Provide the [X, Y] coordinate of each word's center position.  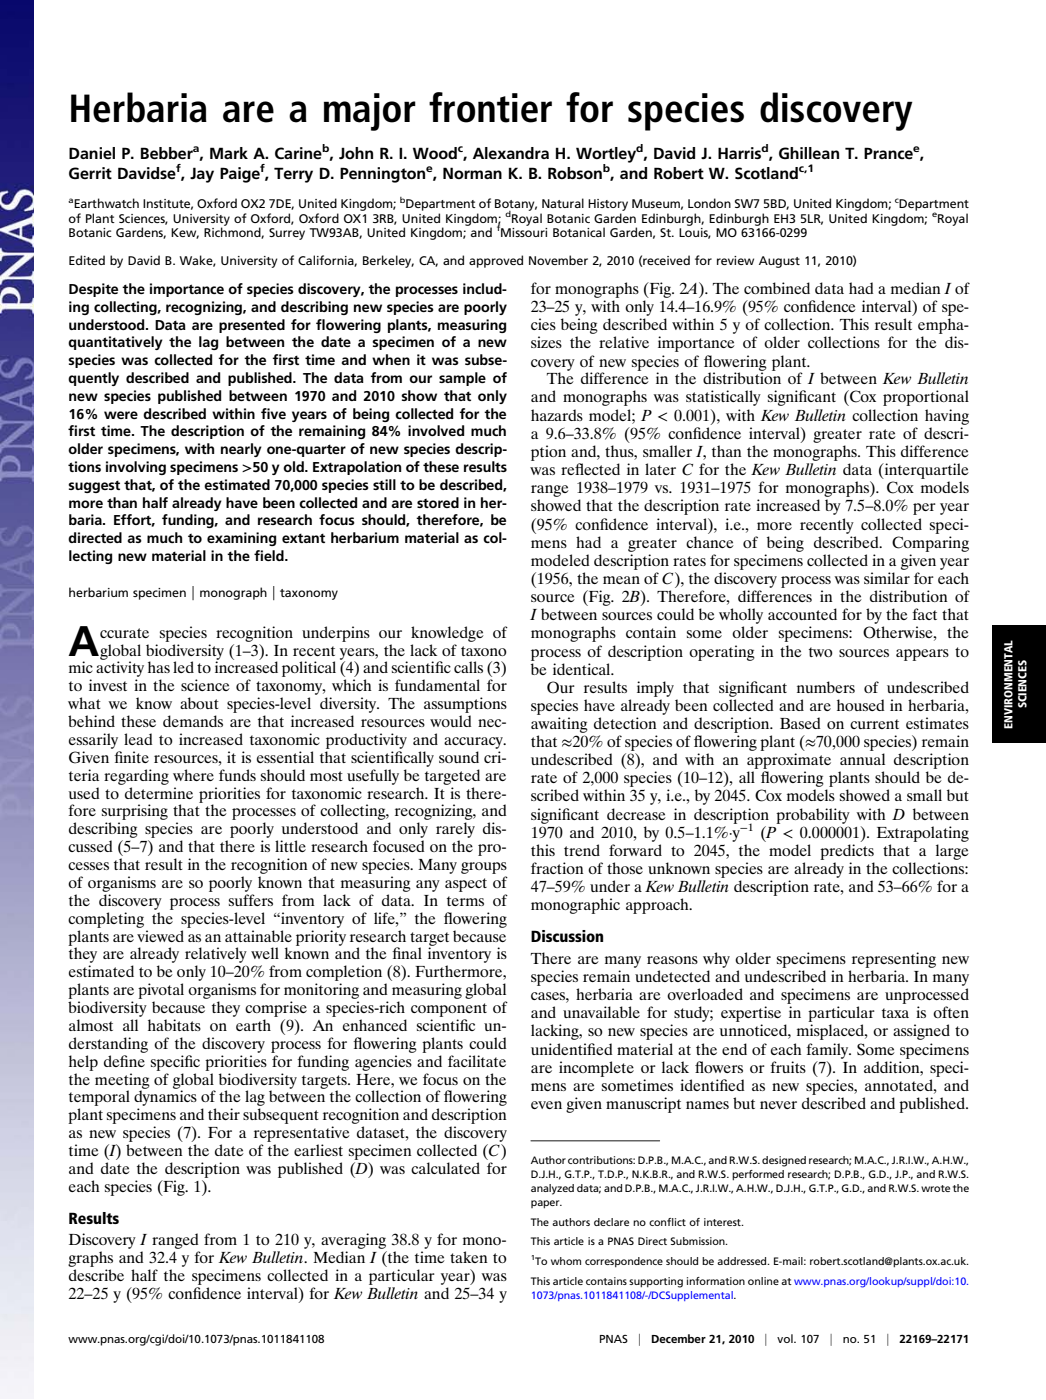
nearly [241, 450]
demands [193, 721]
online [763, 1281]
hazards [557, 415]
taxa [895, 1013]
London [709, 203]
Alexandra [511, 153]
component [449, 1010]
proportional [926, 398]
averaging [353, 1241]
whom [566, 1261]
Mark [229, 153]
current [874, 724]
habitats [174, 1025]
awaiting [559, 725]
